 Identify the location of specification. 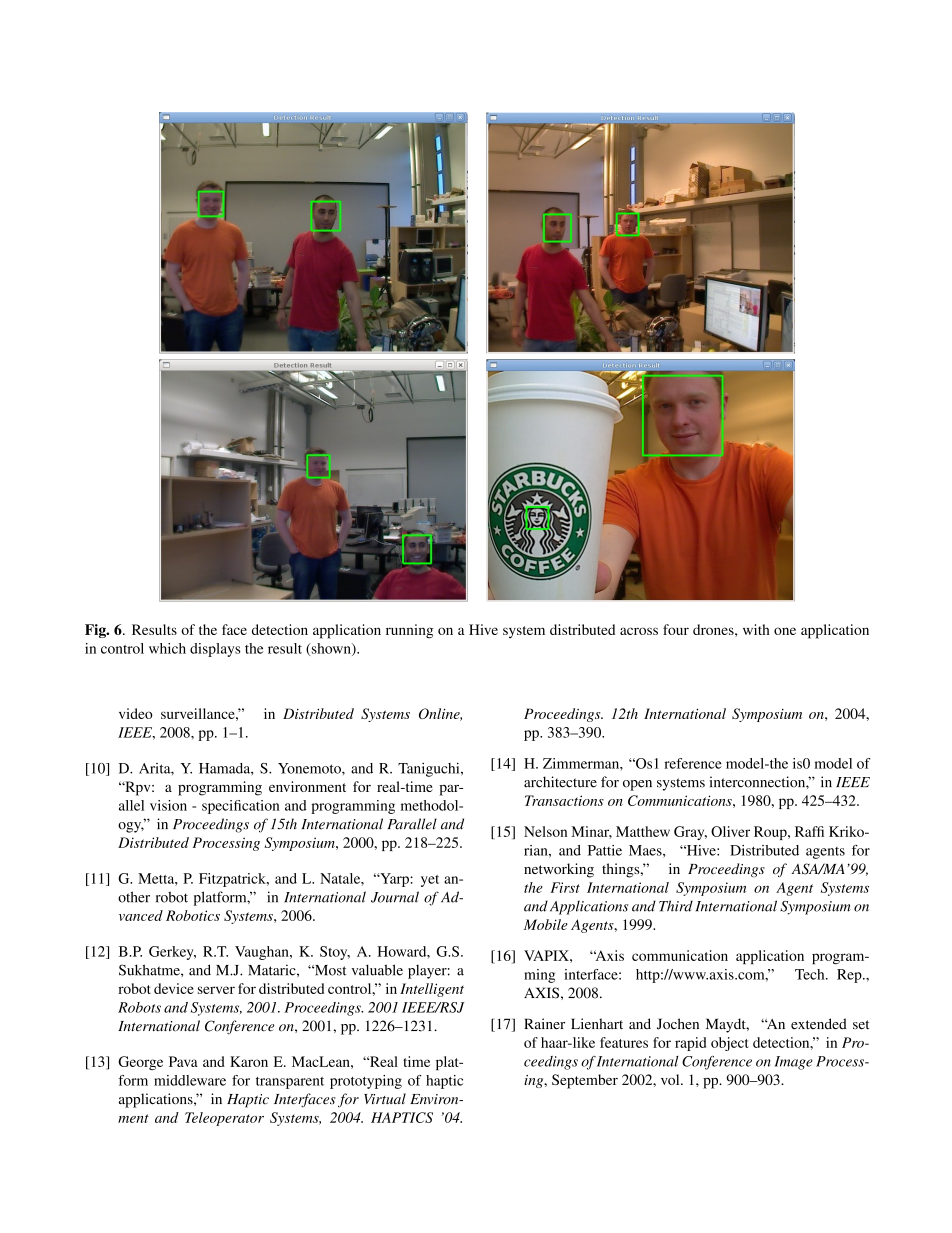
(241, 807).
